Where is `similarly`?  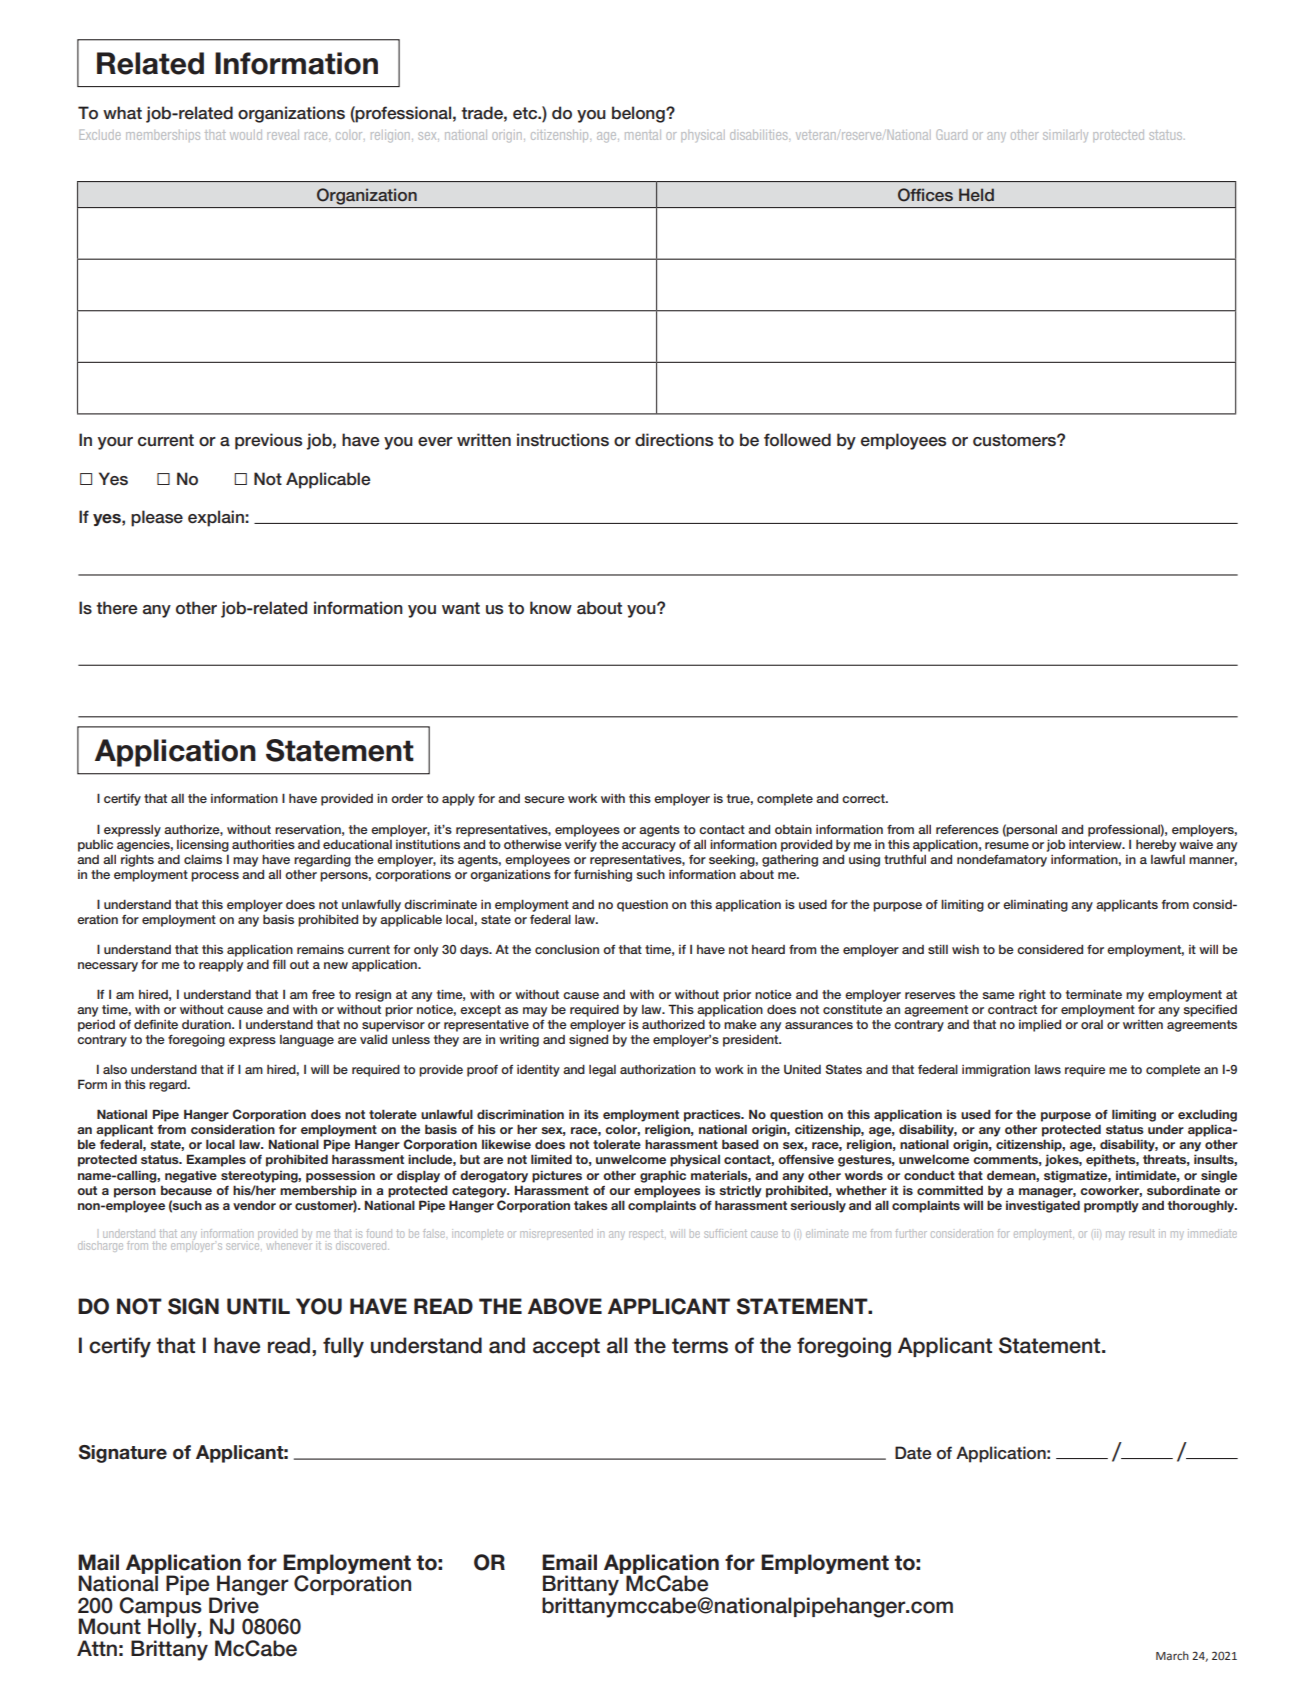
similarly is located at coordinates (1065, 136).
